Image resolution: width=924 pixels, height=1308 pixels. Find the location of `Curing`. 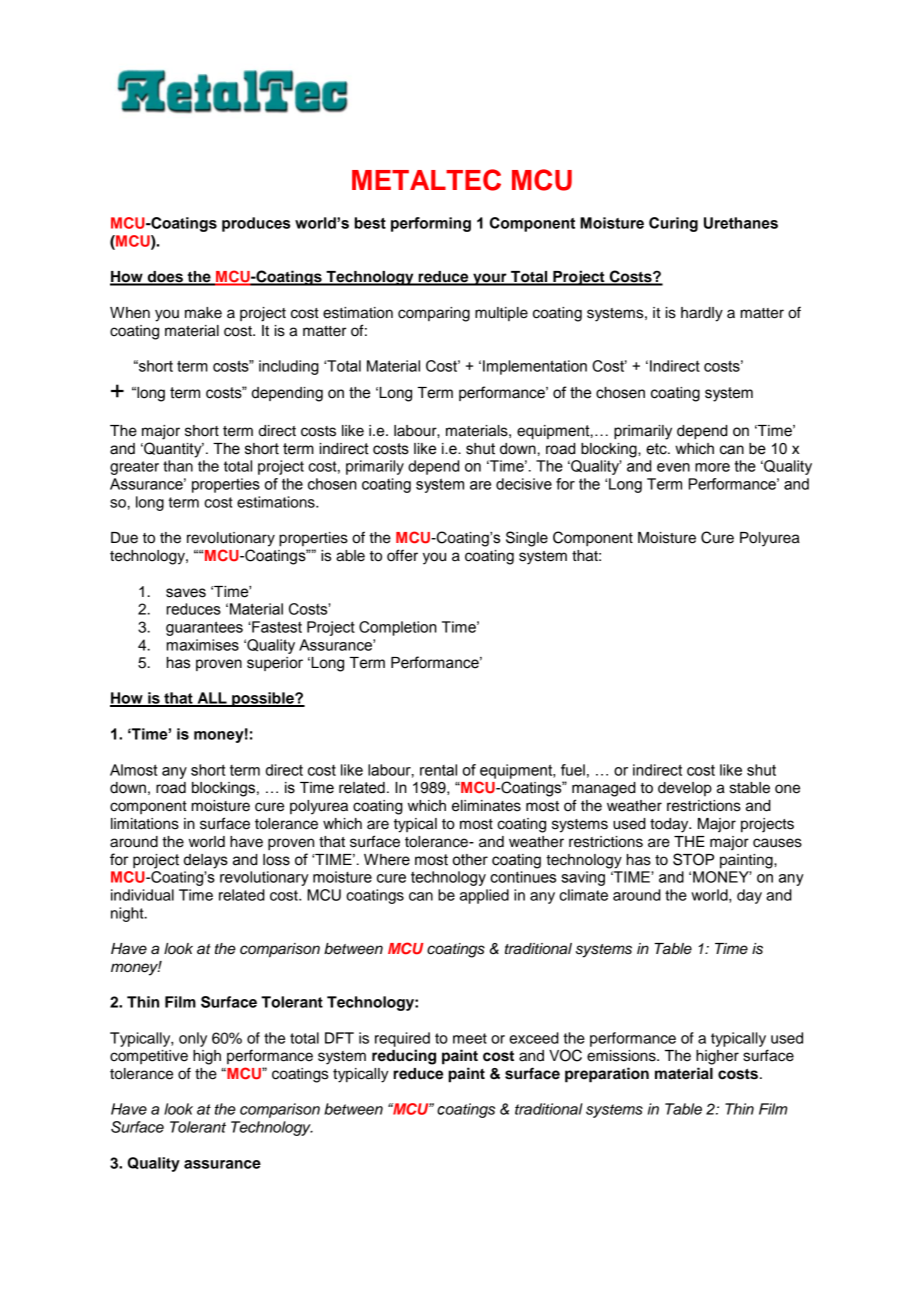

Curing is located at coordinates (673, 224).
